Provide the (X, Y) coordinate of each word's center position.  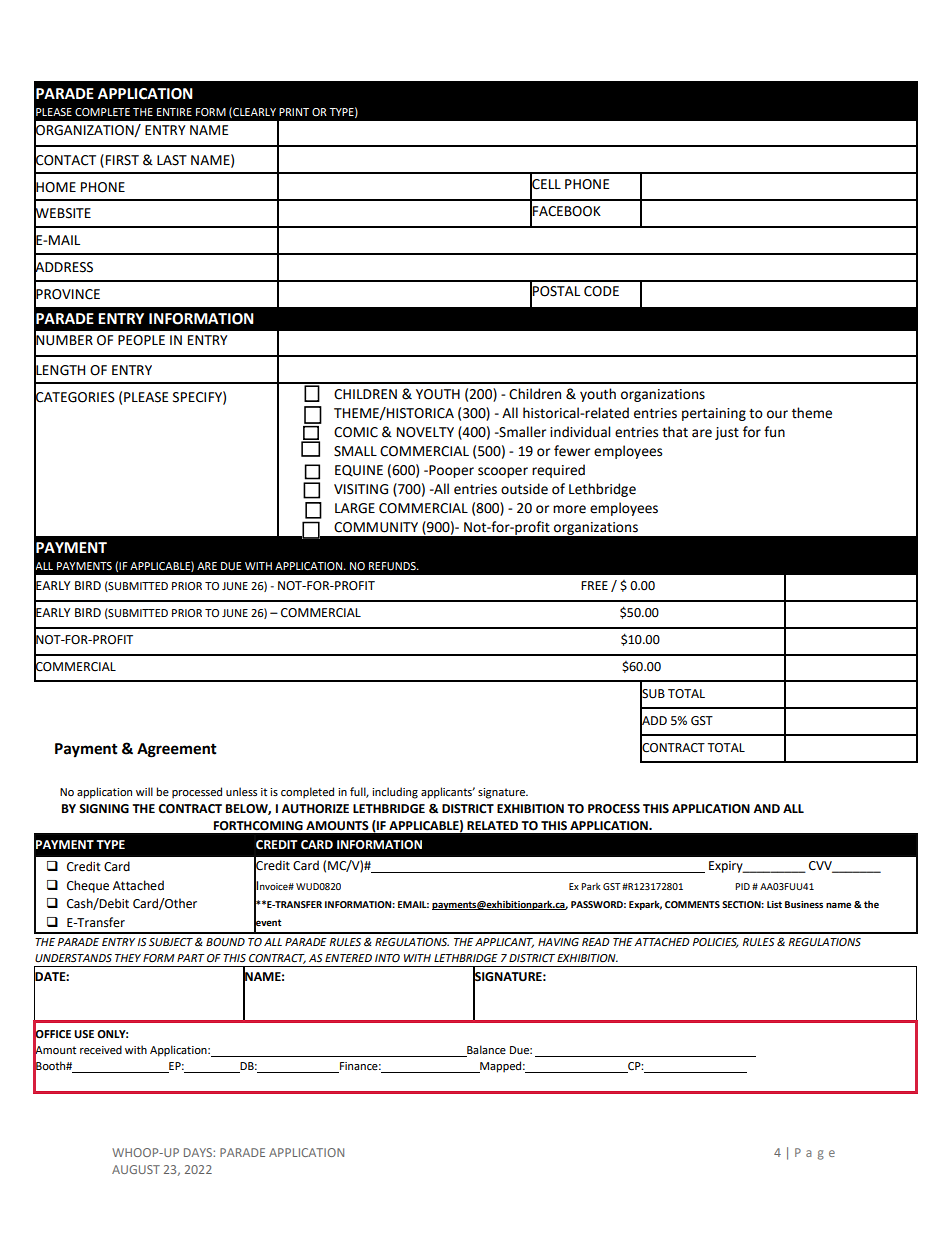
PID (742, 886)
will (144, 791)
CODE (601, 291)
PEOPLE (141, 340)
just (727, 433)
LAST (172, 160)
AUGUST (136, 1169)
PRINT (294, 112)
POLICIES (715, 943)
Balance (485, 1051)
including (395, 793)
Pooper (450, 471)
